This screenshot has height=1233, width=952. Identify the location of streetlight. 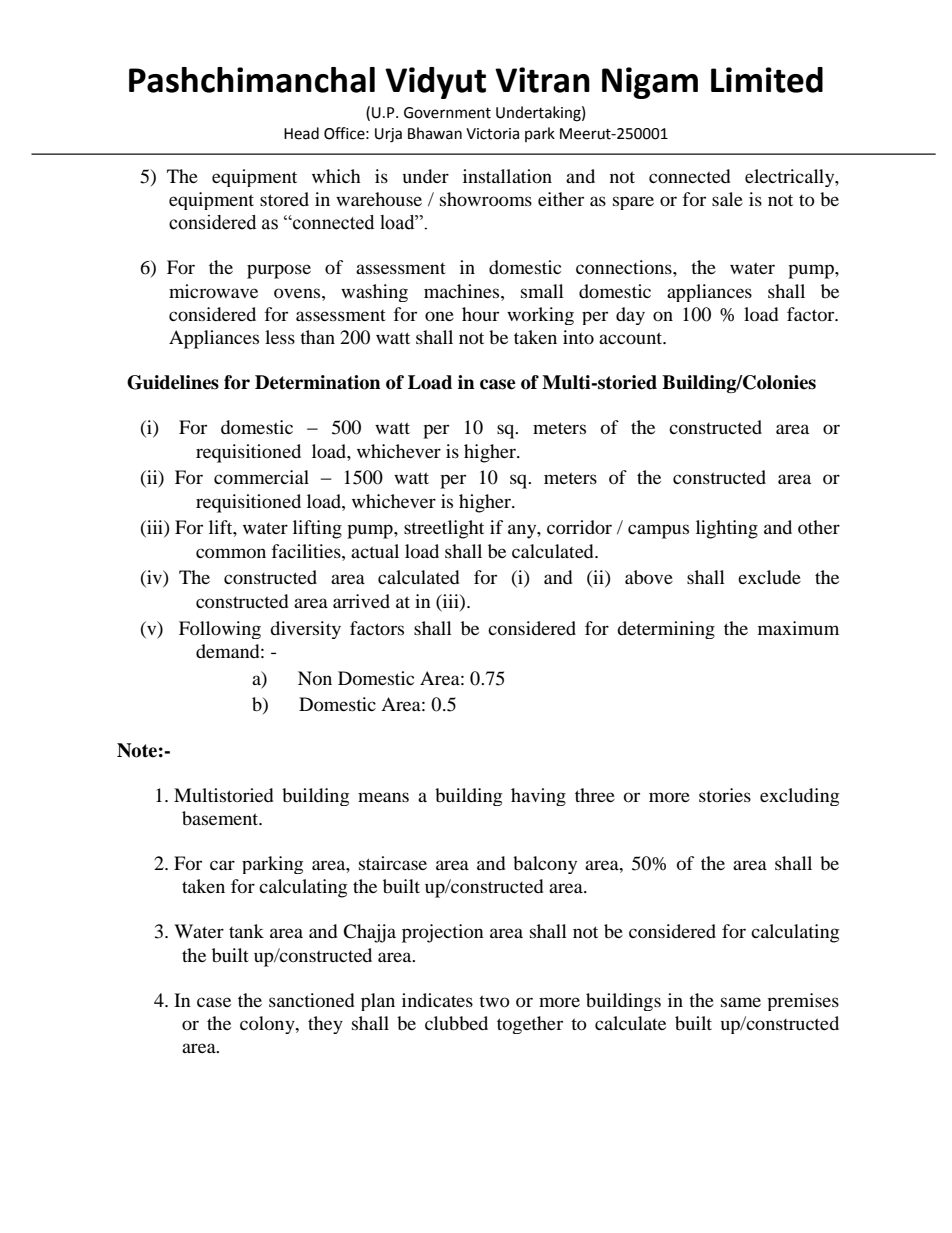
(444, 529).
